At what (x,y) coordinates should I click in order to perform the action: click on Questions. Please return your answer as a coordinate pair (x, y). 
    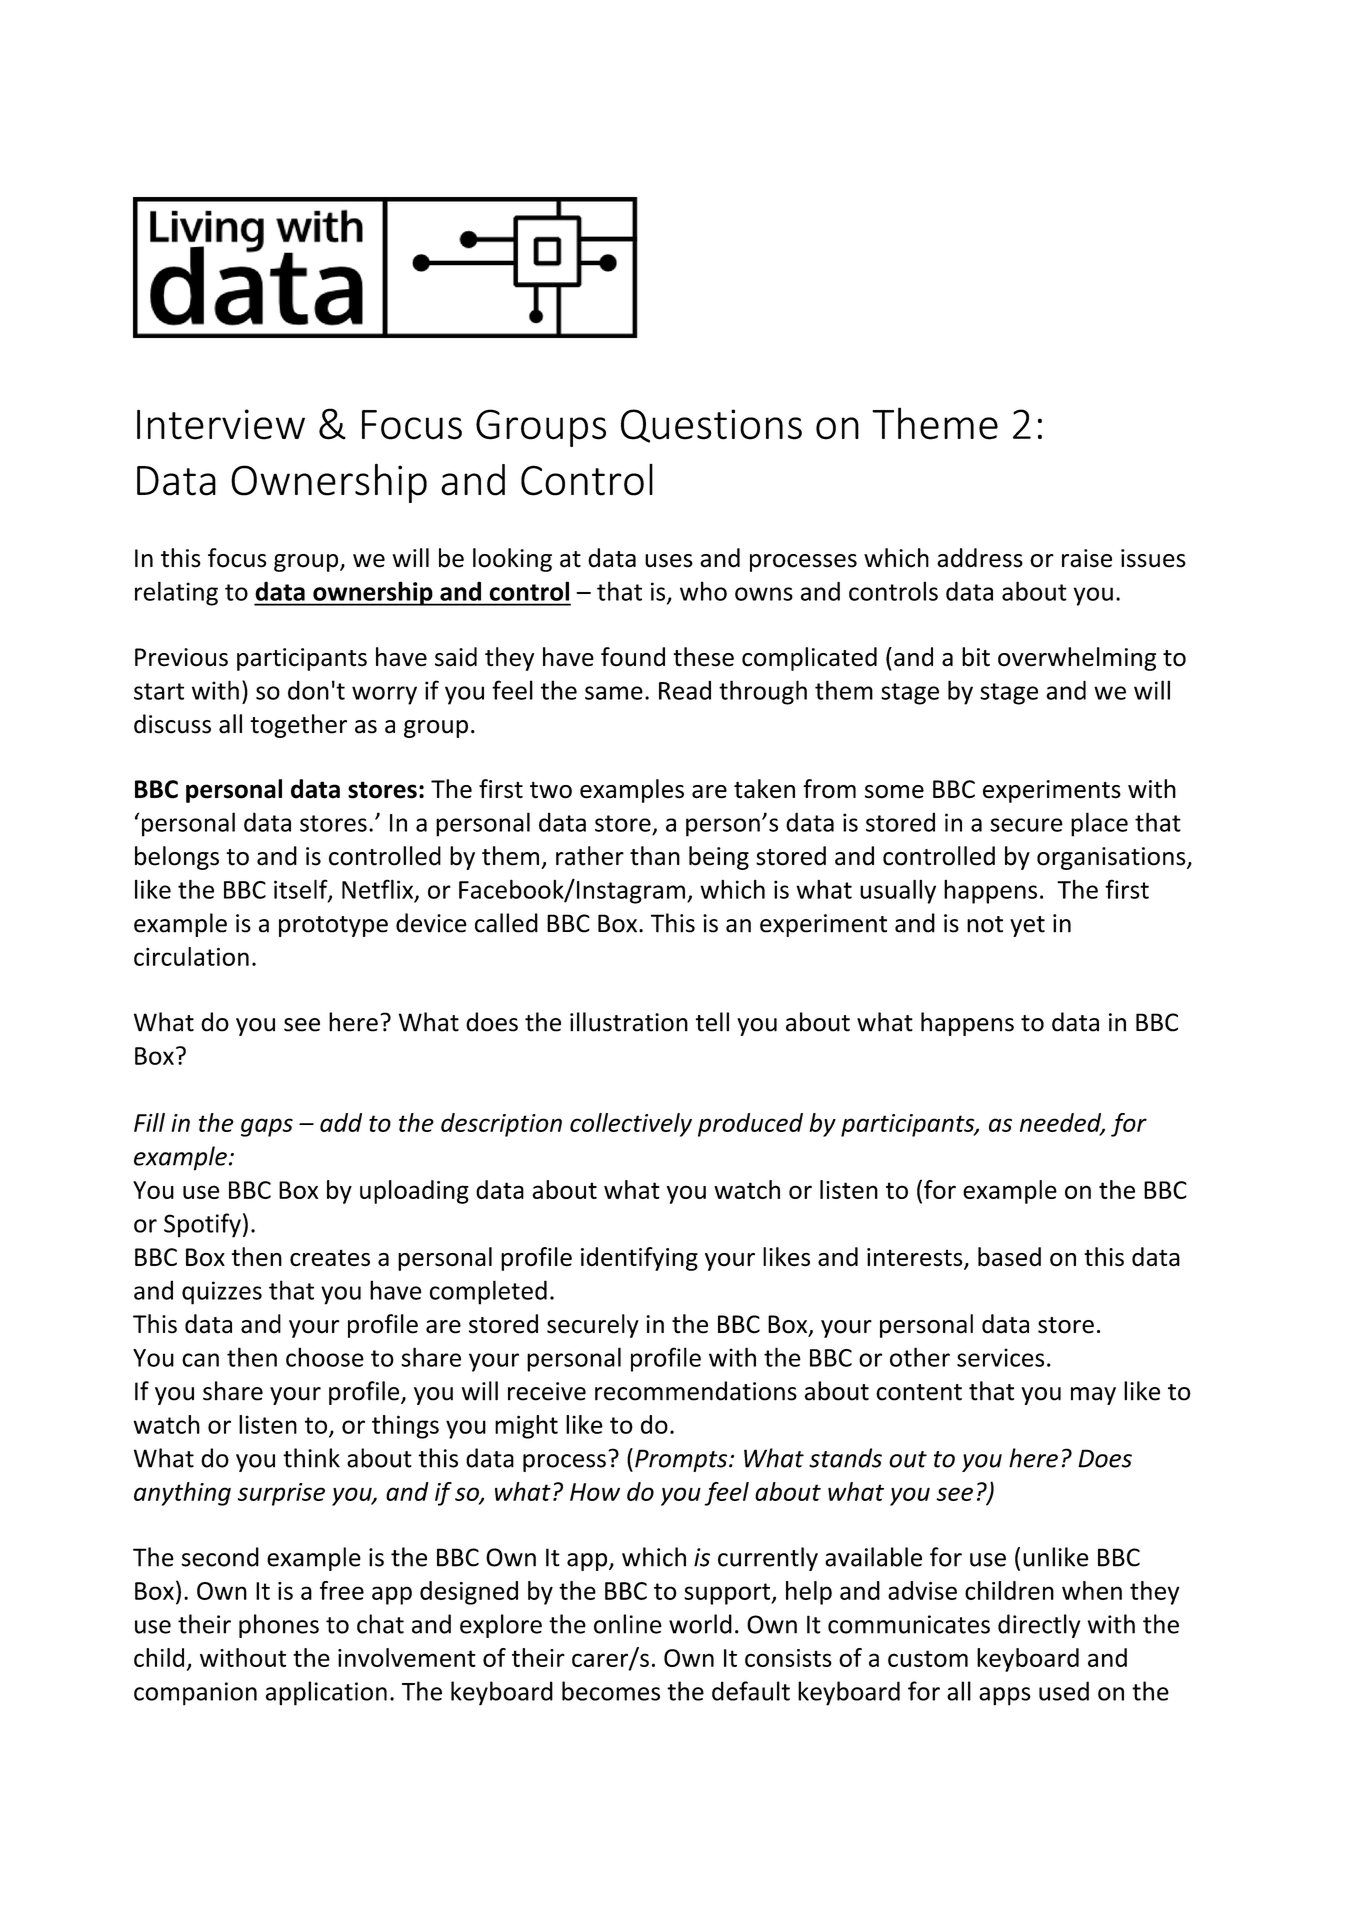
    Looking at the image, I should click on (711, 426).
